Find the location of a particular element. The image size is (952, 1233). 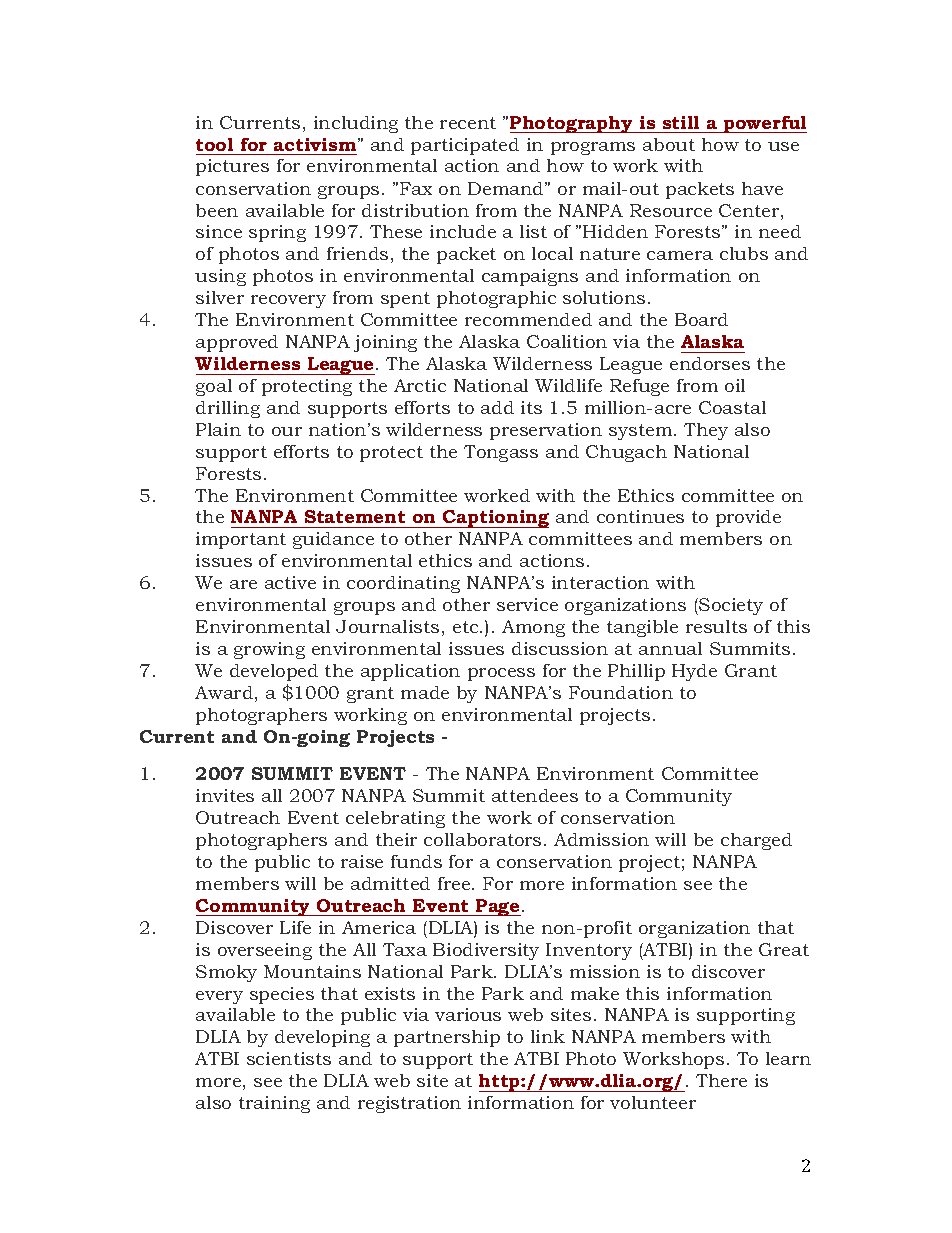

drilling is located at coordinates (228, 409).
